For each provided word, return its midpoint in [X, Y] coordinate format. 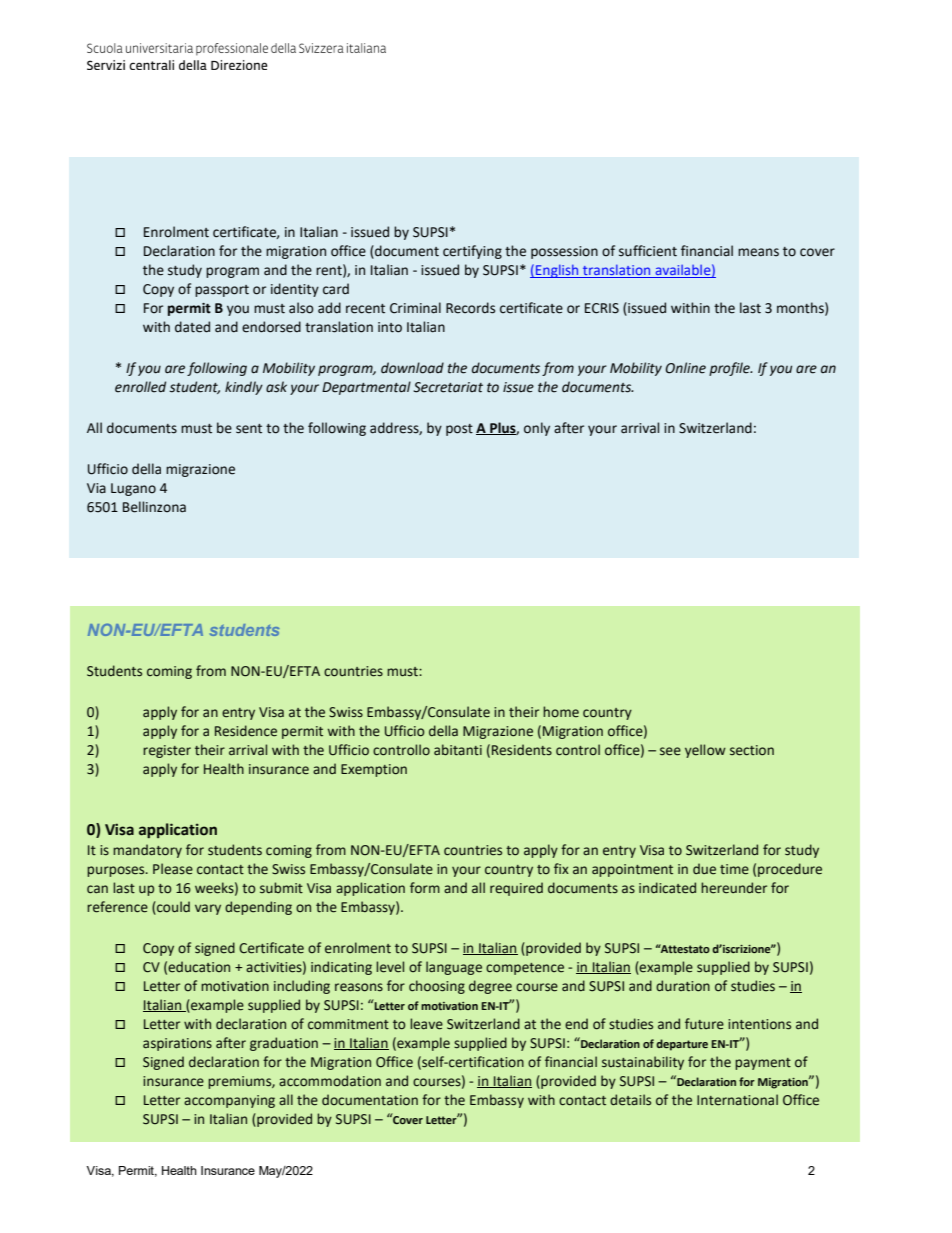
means [758, 252]
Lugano [133, 489]
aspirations [177, 1044]
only [537, 429]
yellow [705, 751]
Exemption [374, 770]
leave [426, 1024]
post [459, 430]
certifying [472, 252]
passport [222, 291]
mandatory [147, 851]
